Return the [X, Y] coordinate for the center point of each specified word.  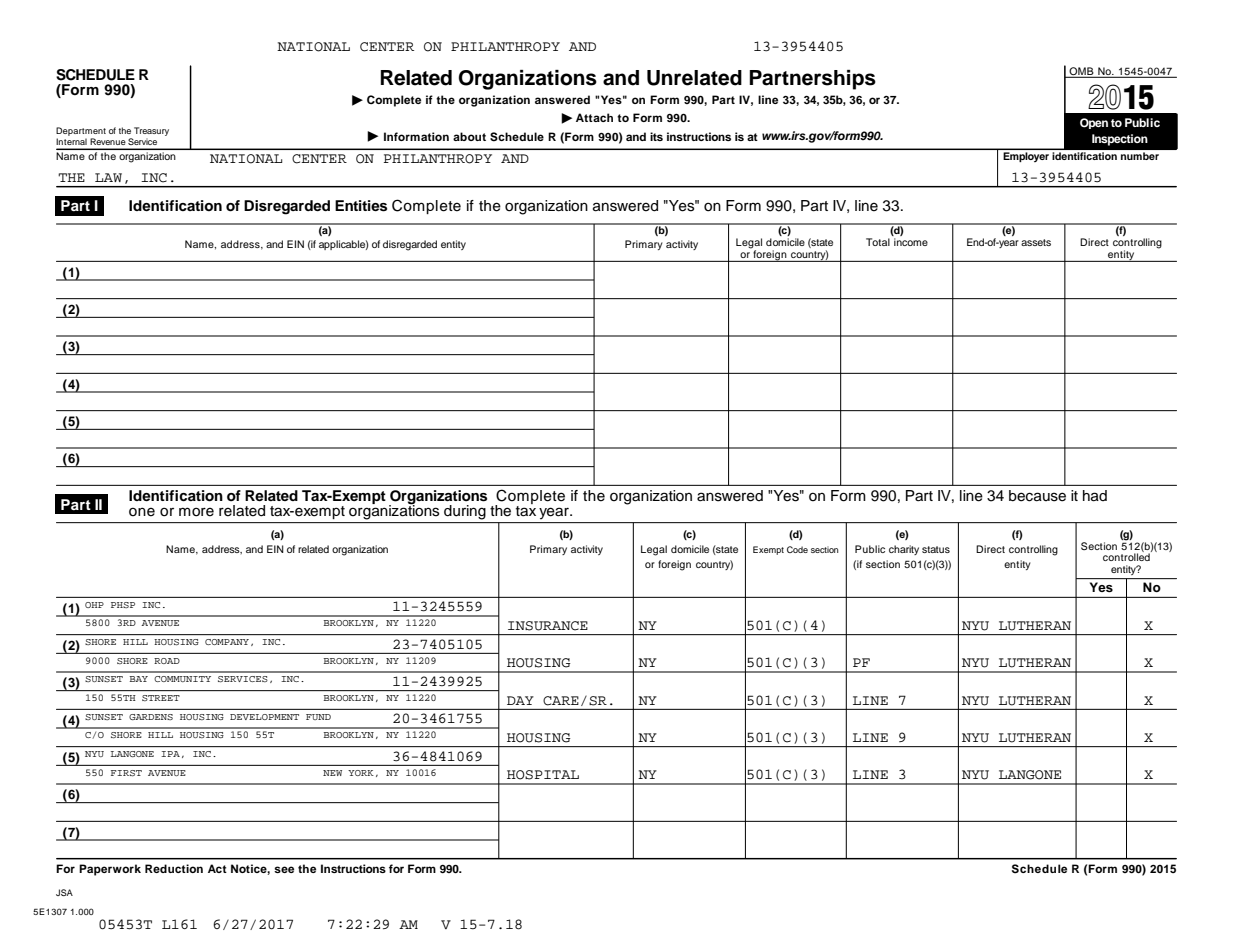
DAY [520, 700]
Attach [594, 117]
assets [1036, 242]
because [1037, 496]
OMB [1081, 72]
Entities [361, 206]
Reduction [174, 868]
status [936, 549]
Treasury [151, 131]
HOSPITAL [543, 775]
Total [878, 242]
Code [797, 549]
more [196, 512]
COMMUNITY [182, 679]
